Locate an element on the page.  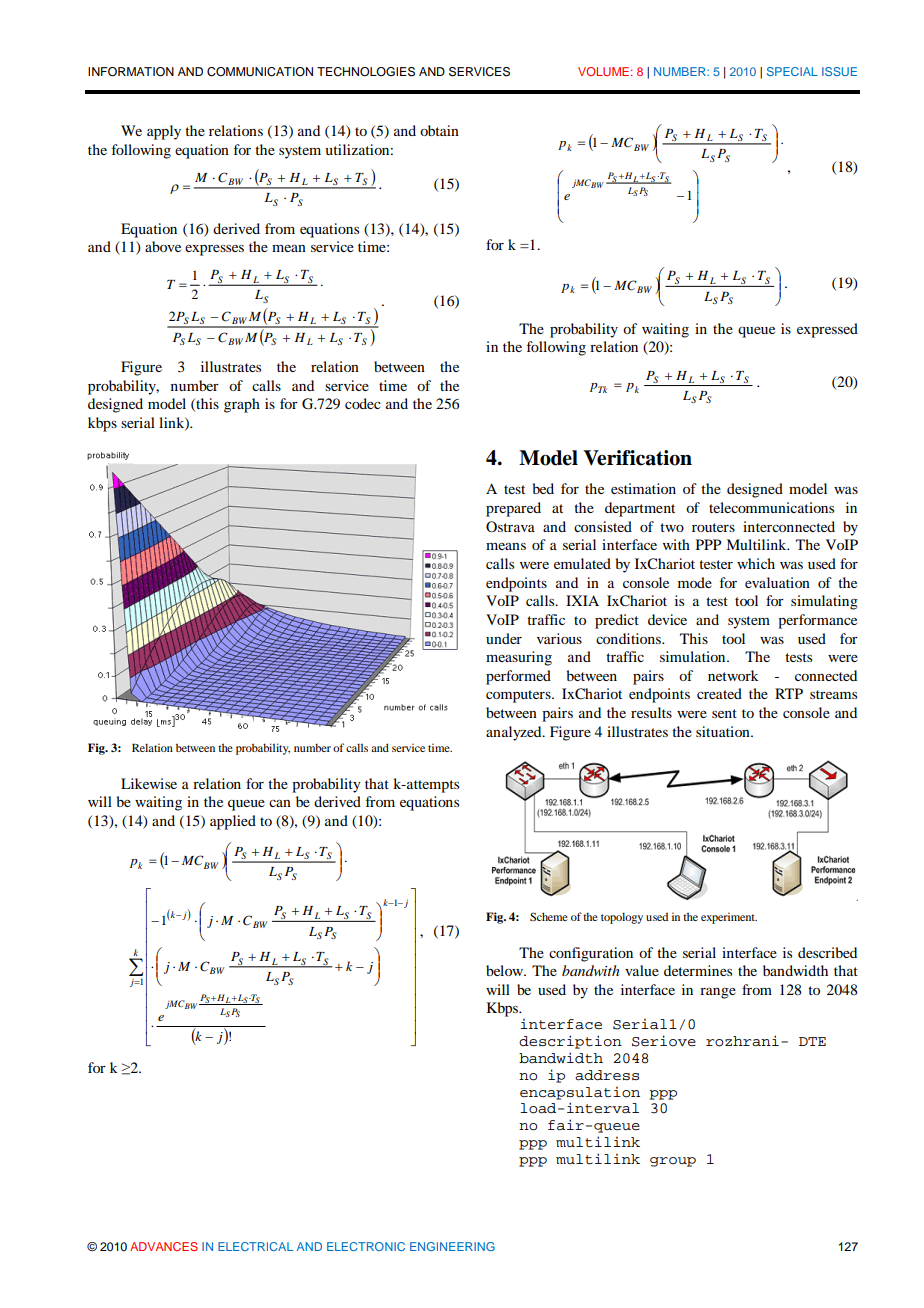
apply is located at coordinates (164, 132).
